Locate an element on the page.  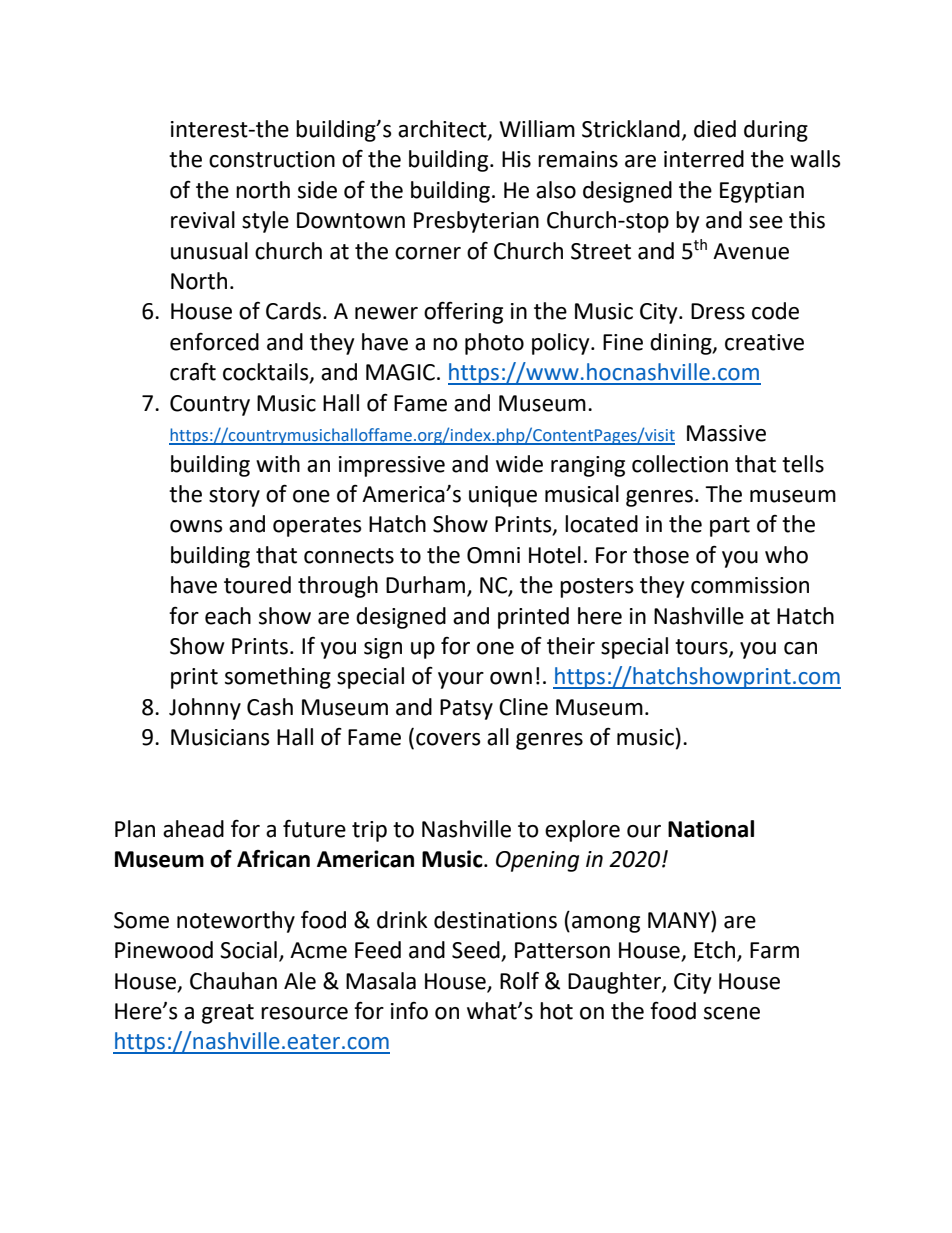
Omni is located at coordinates (493, 555).
